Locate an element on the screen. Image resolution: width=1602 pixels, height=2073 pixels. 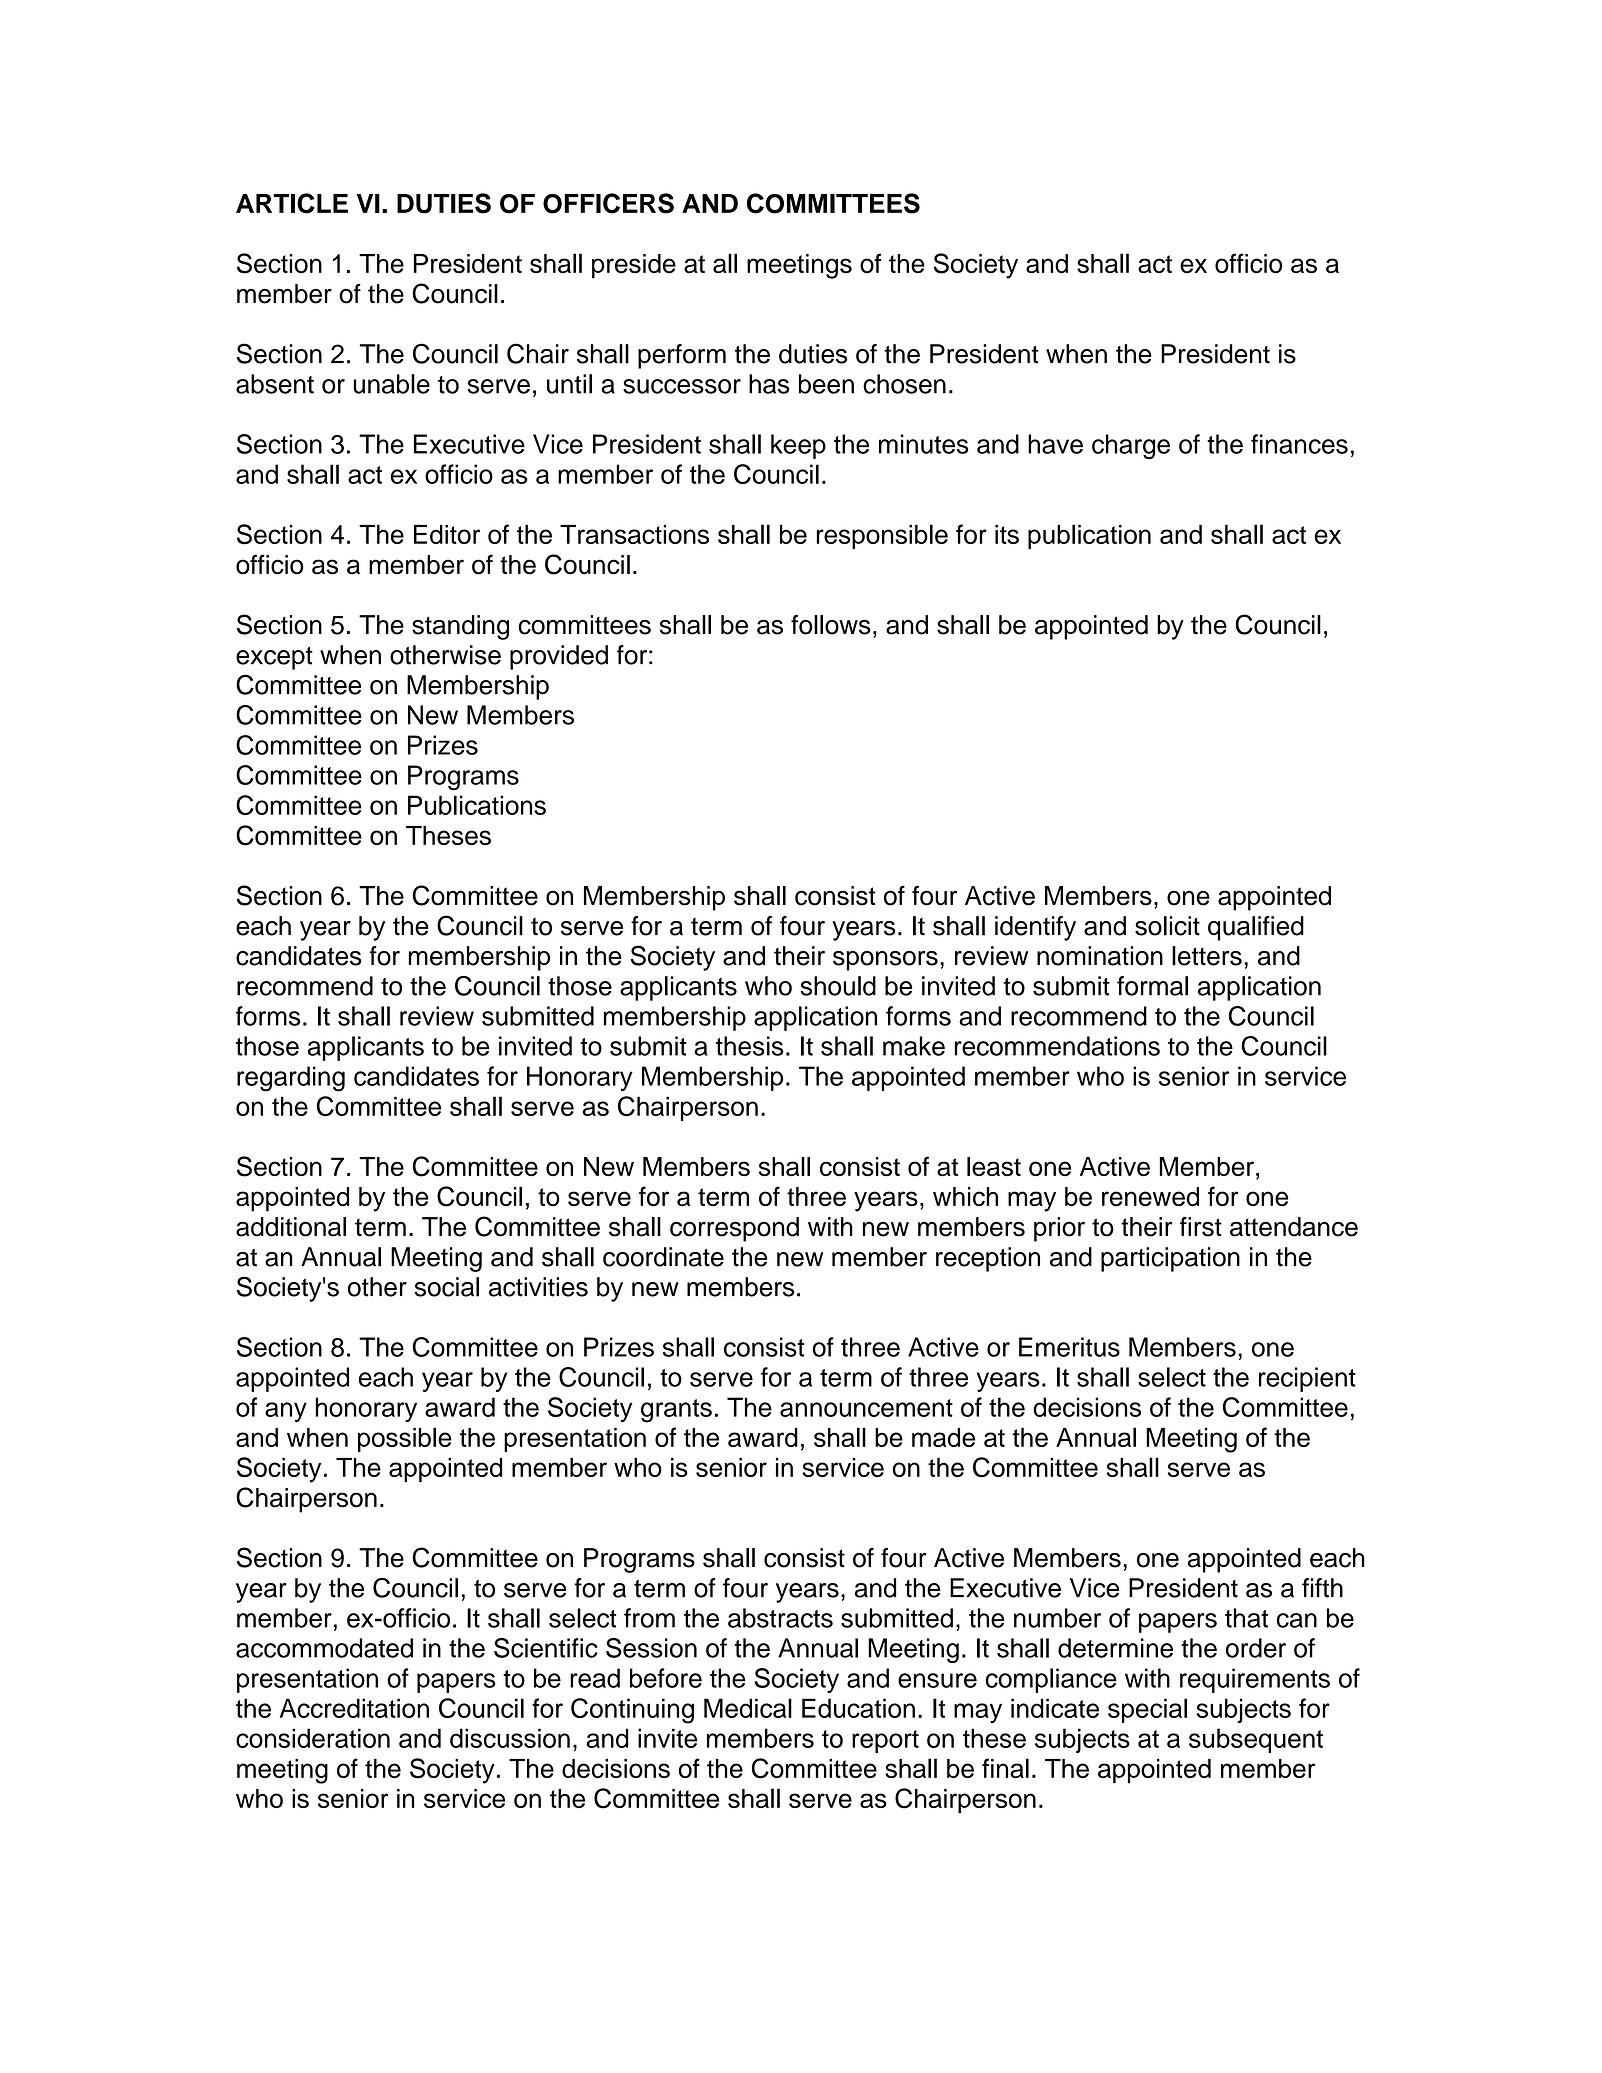
special is located at coordinates (1147, 1710).
